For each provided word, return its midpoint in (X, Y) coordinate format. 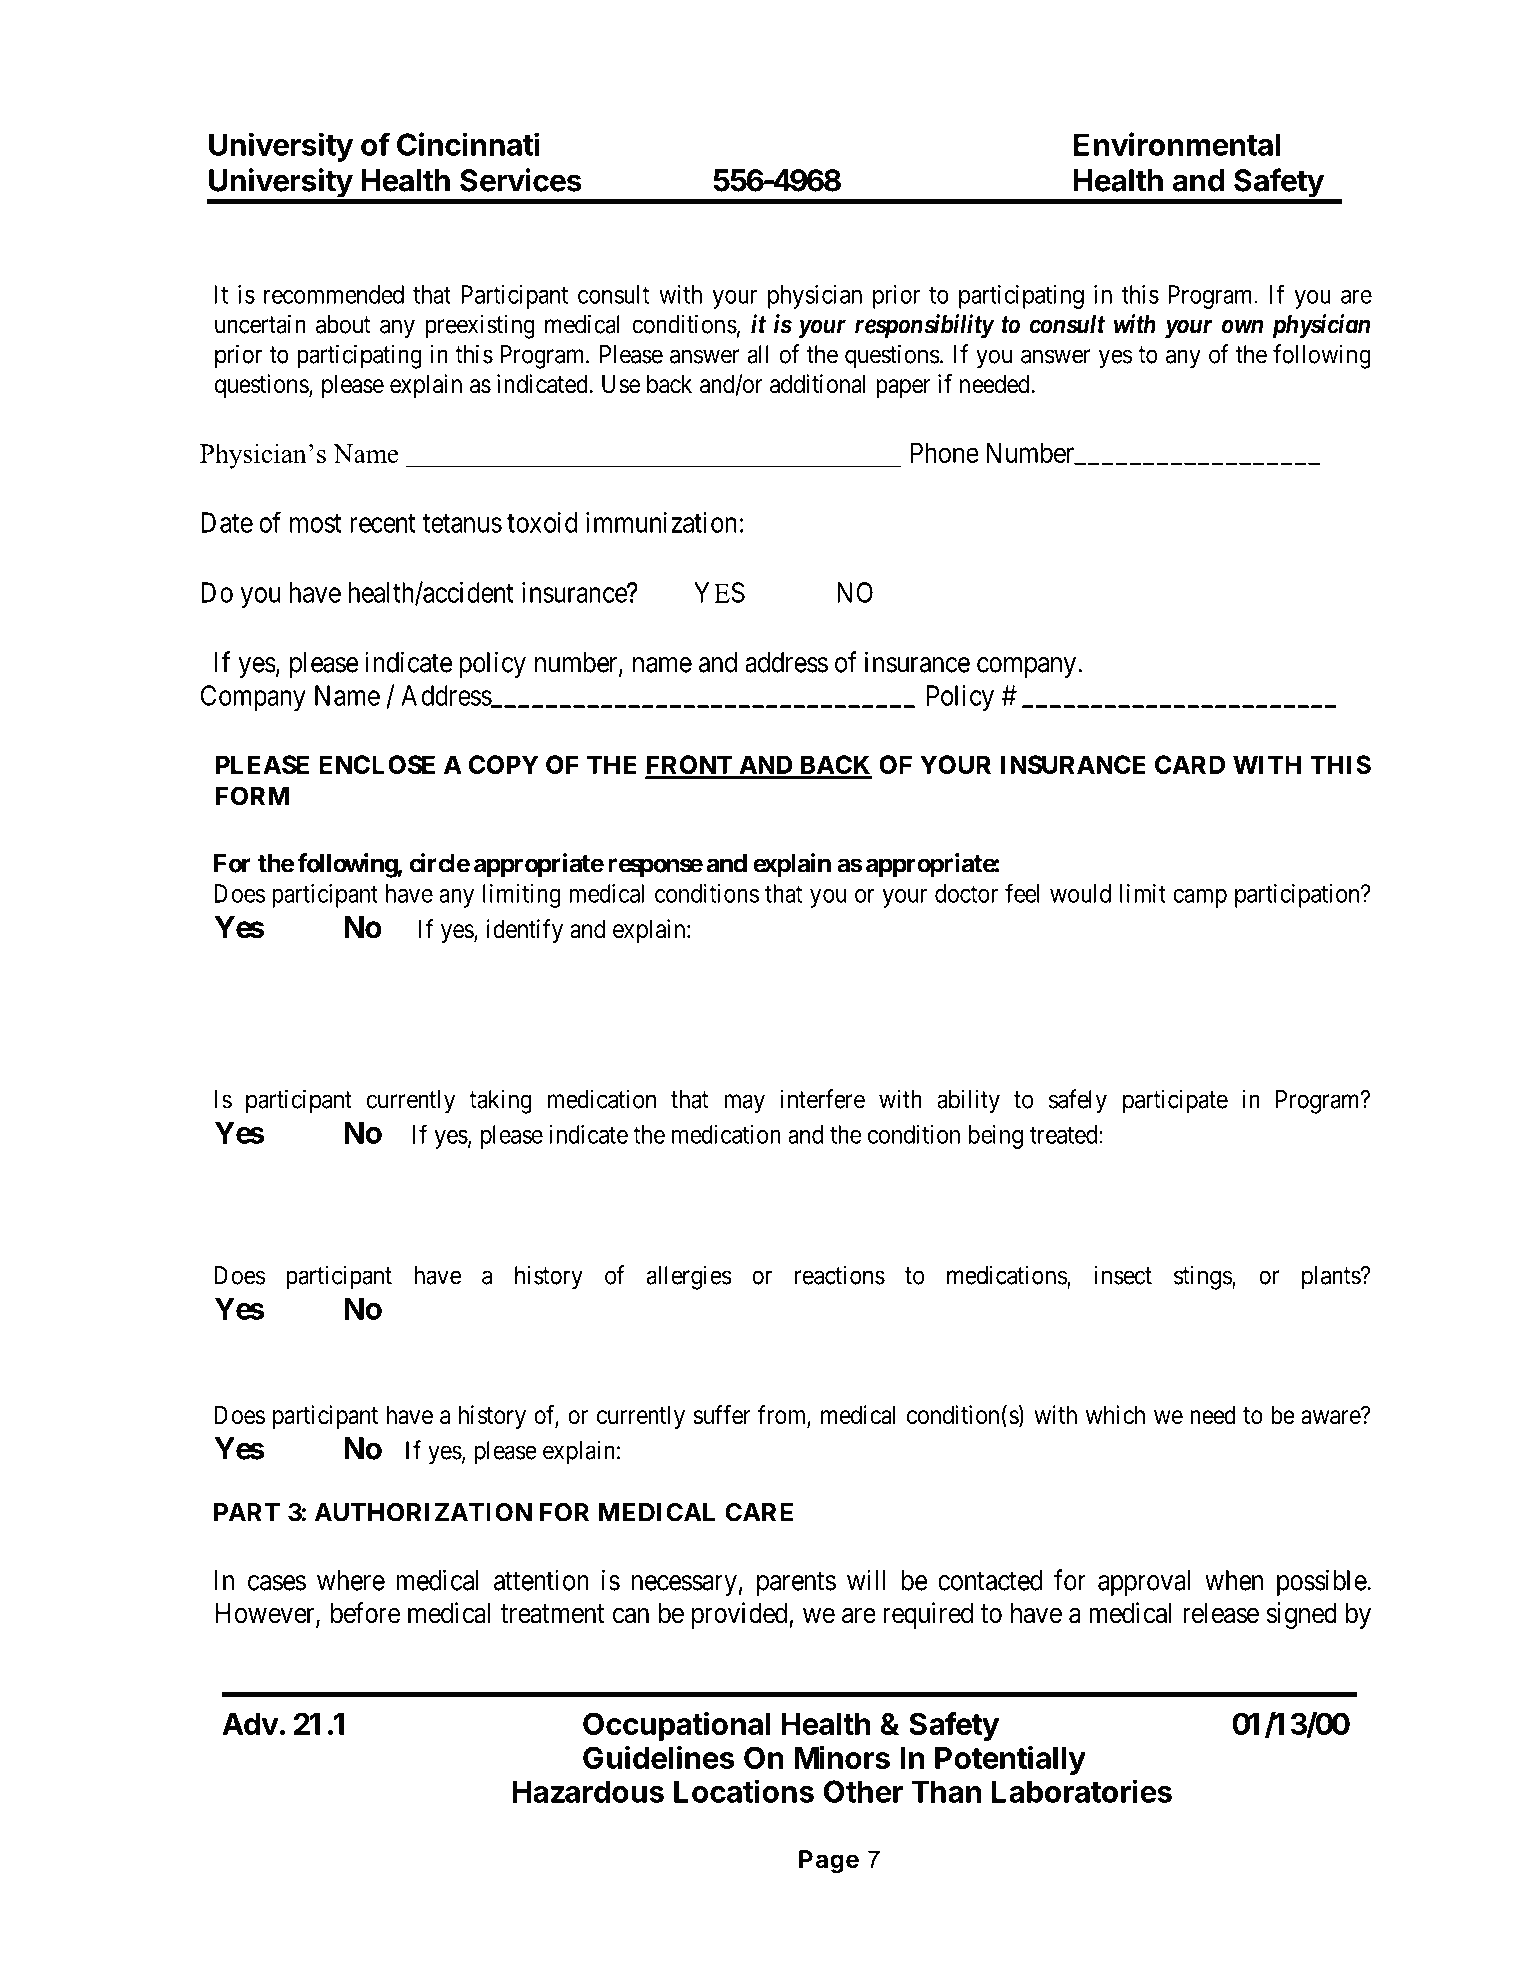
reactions (840, 1275)
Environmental (1177, 144)
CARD (1190, 764)
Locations (744, 1791)
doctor (966, 893)
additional (818, 384)
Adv (251, 1724)
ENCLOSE (377, 764)
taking (500, 1101)
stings (1203, 1277)
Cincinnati (468, 144)
